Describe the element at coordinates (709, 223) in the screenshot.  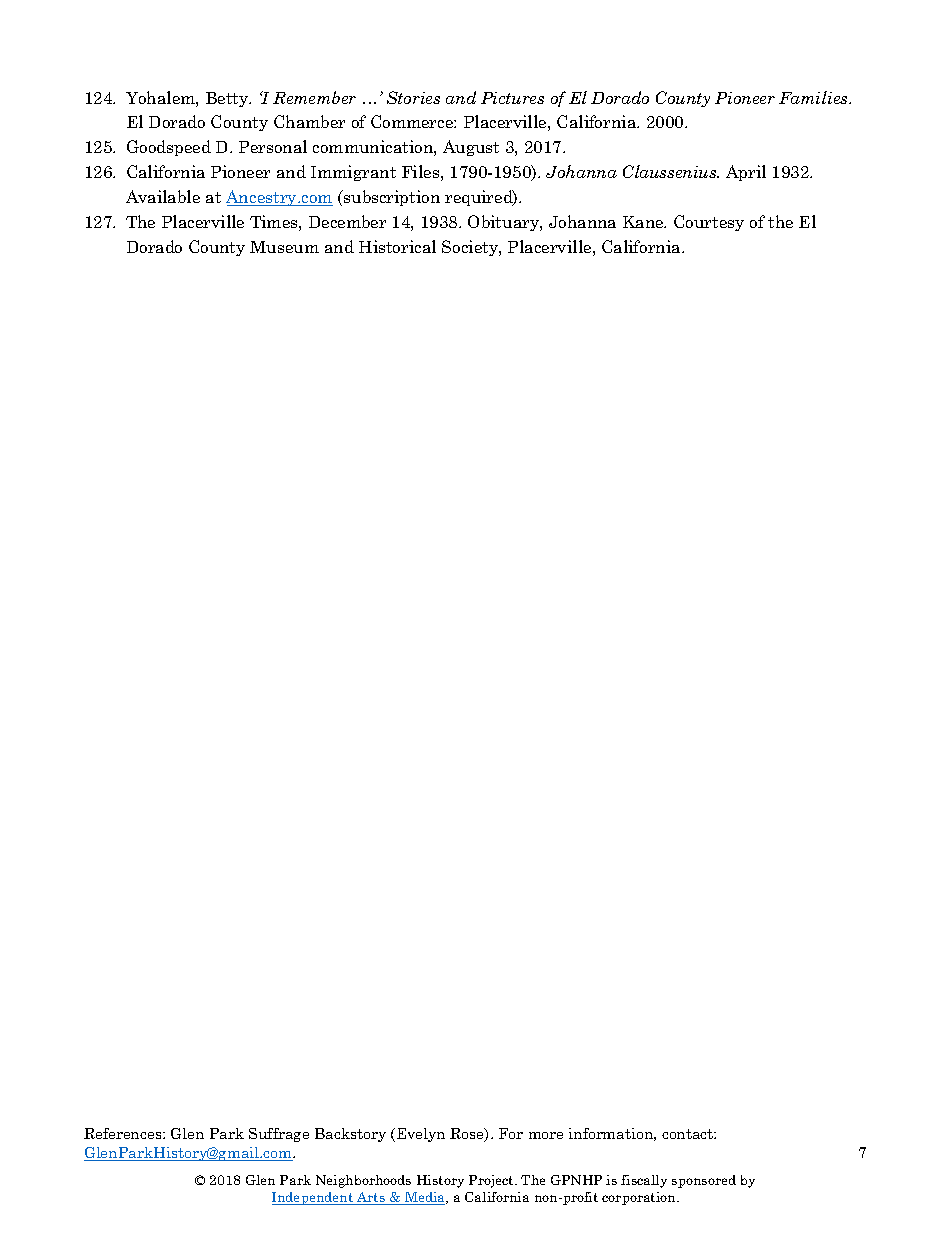
I see `Courtesy` at that location.
